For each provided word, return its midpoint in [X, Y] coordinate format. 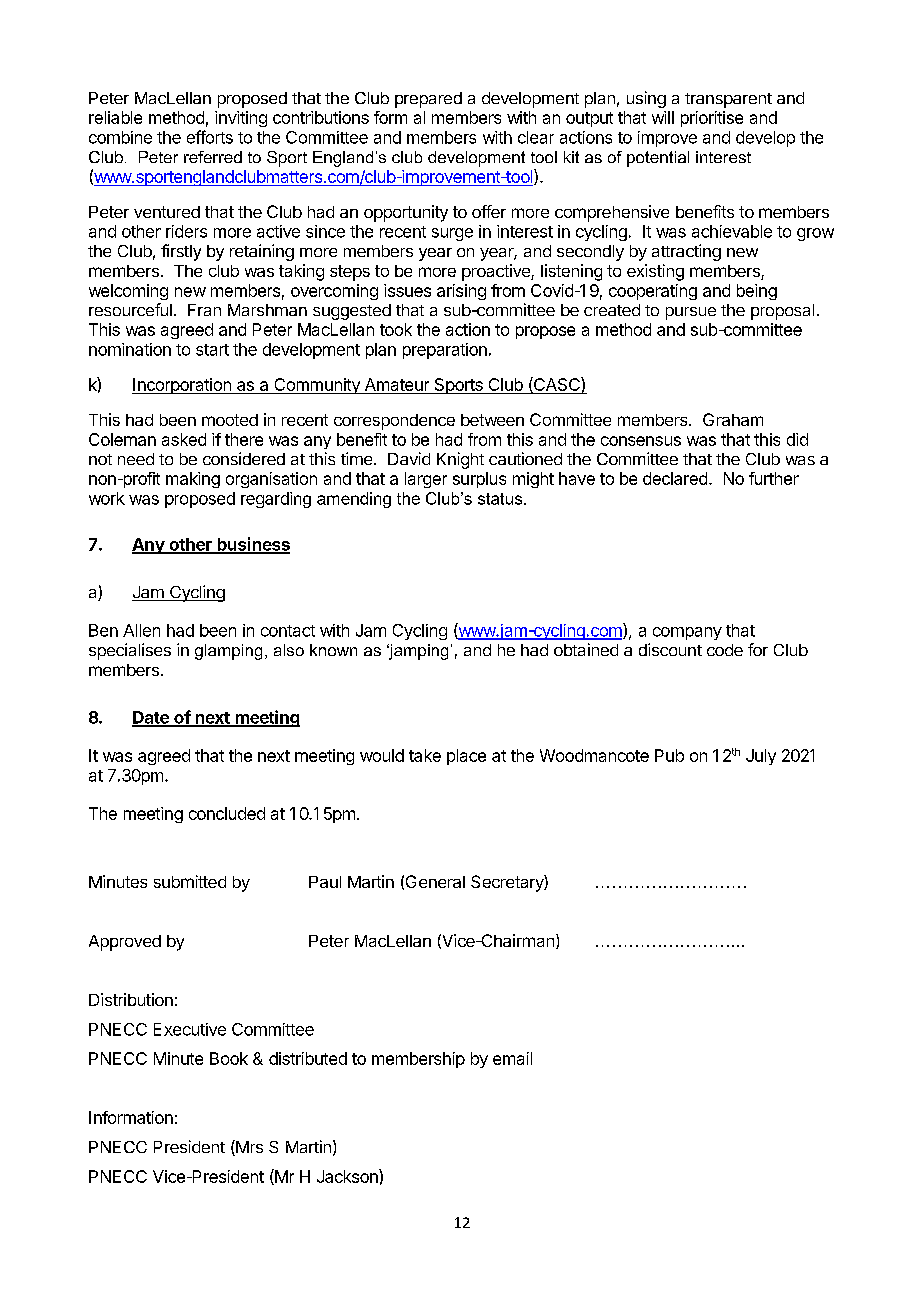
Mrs [248, 1148]
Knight [460, 460]
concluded [227, 813]
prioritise [712, 119]
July [761, 757]
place [466, 757]
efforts [210, 137]
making [193, 480]
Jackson [348, 1176]
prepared [428, 100]
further [774, 478]
